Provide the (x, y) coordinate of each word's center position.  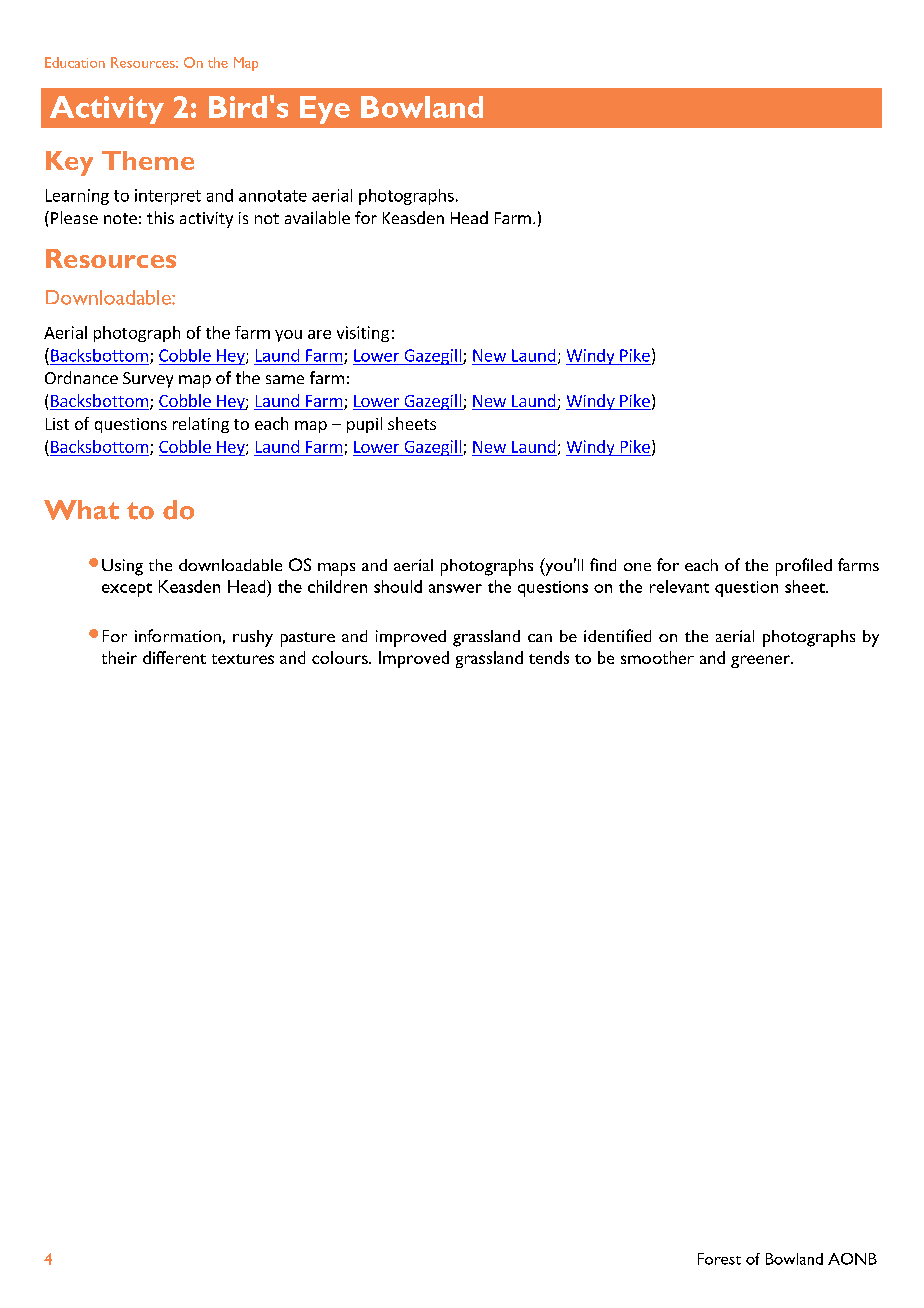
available (317, 217)
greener (762, 661)
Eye (325, 110)
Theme (148, 160)
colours (341, 657)
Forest (719, 1259)
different (174, 657)
